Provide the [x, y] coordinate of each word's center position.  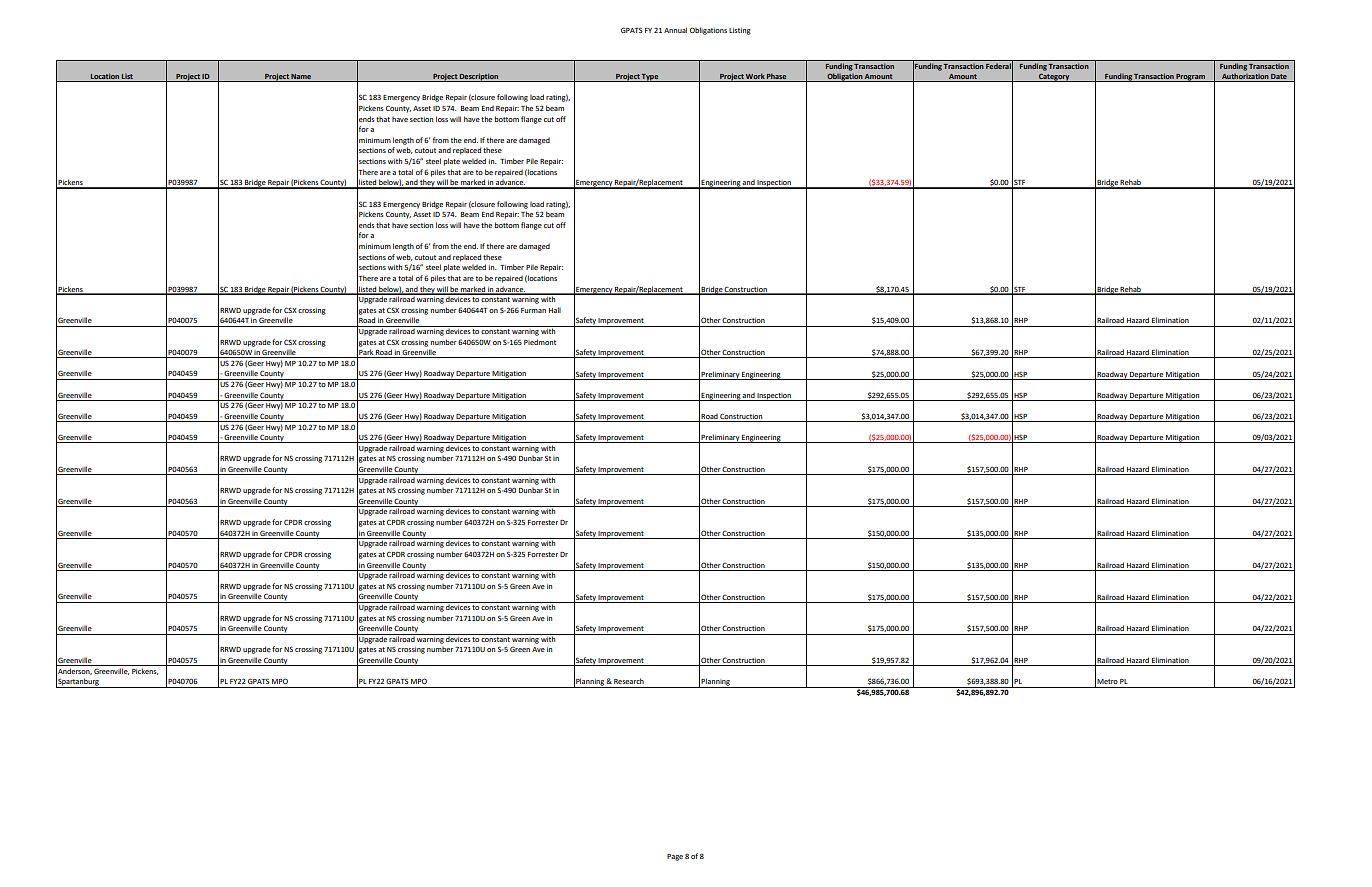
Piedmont [540, 342]
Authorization [1245, 77]
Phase [777, 77]
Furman [533, 310]
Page [675, 857]
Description [479, 77]
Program [1191, 77]
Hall [555, 310]
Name [301, 77]
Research [629, 681]
